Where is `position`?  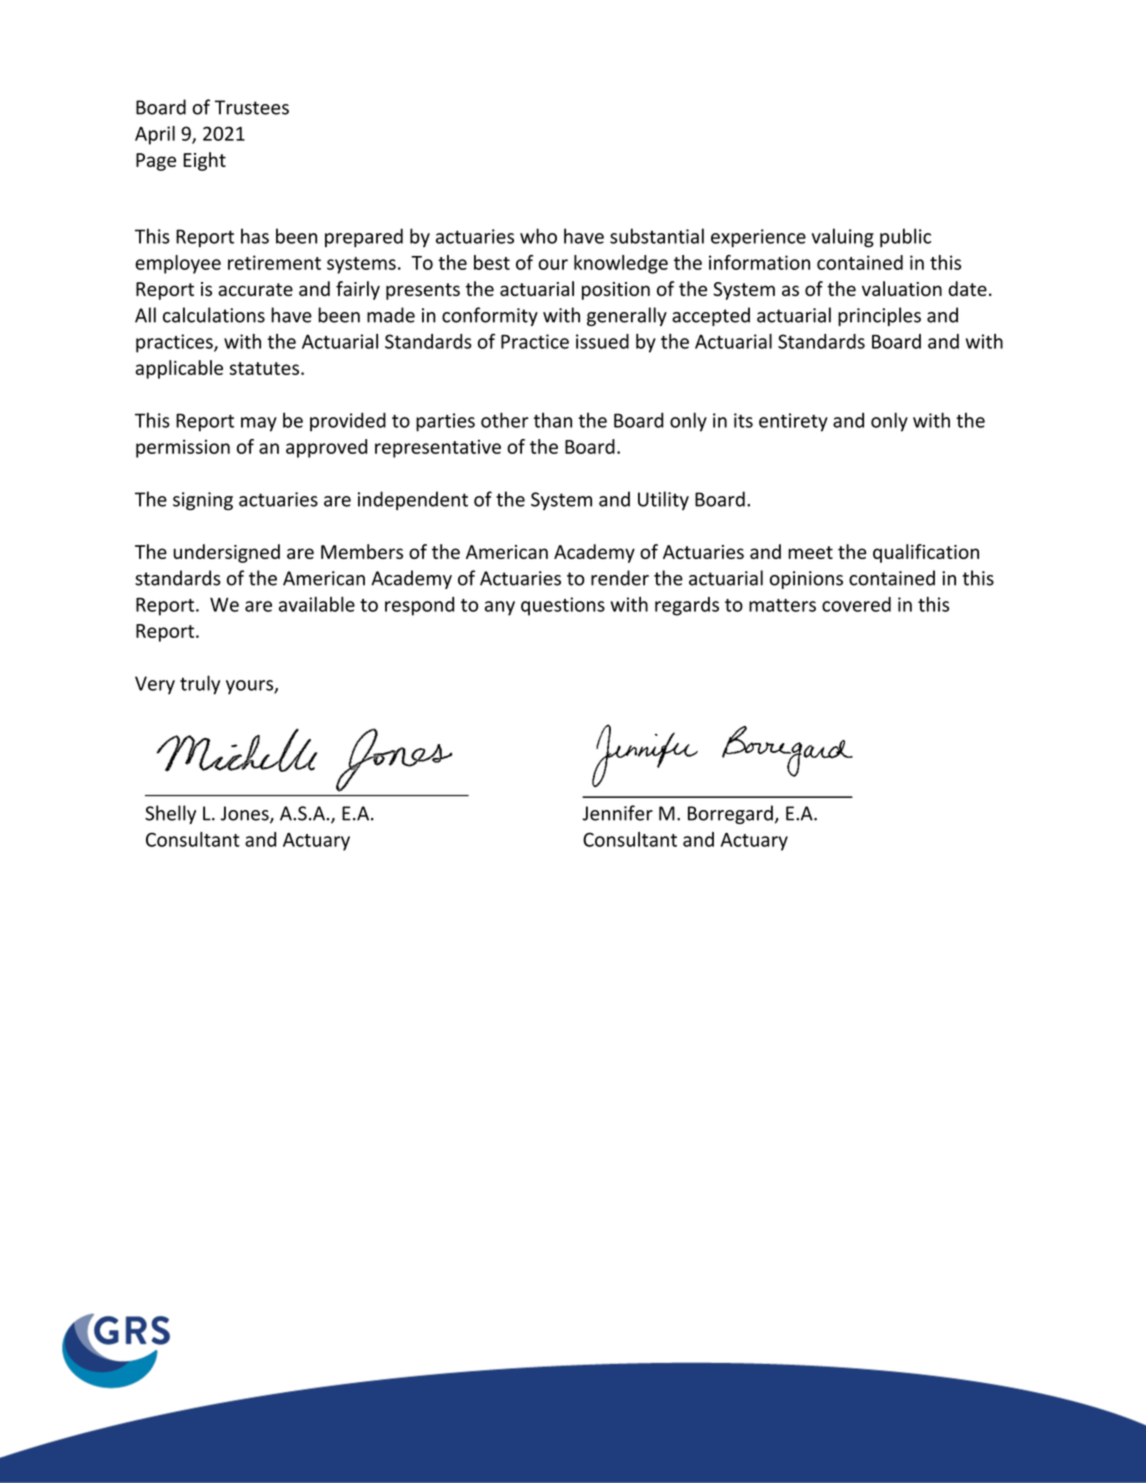 position is located at coordinates (616, 291).
